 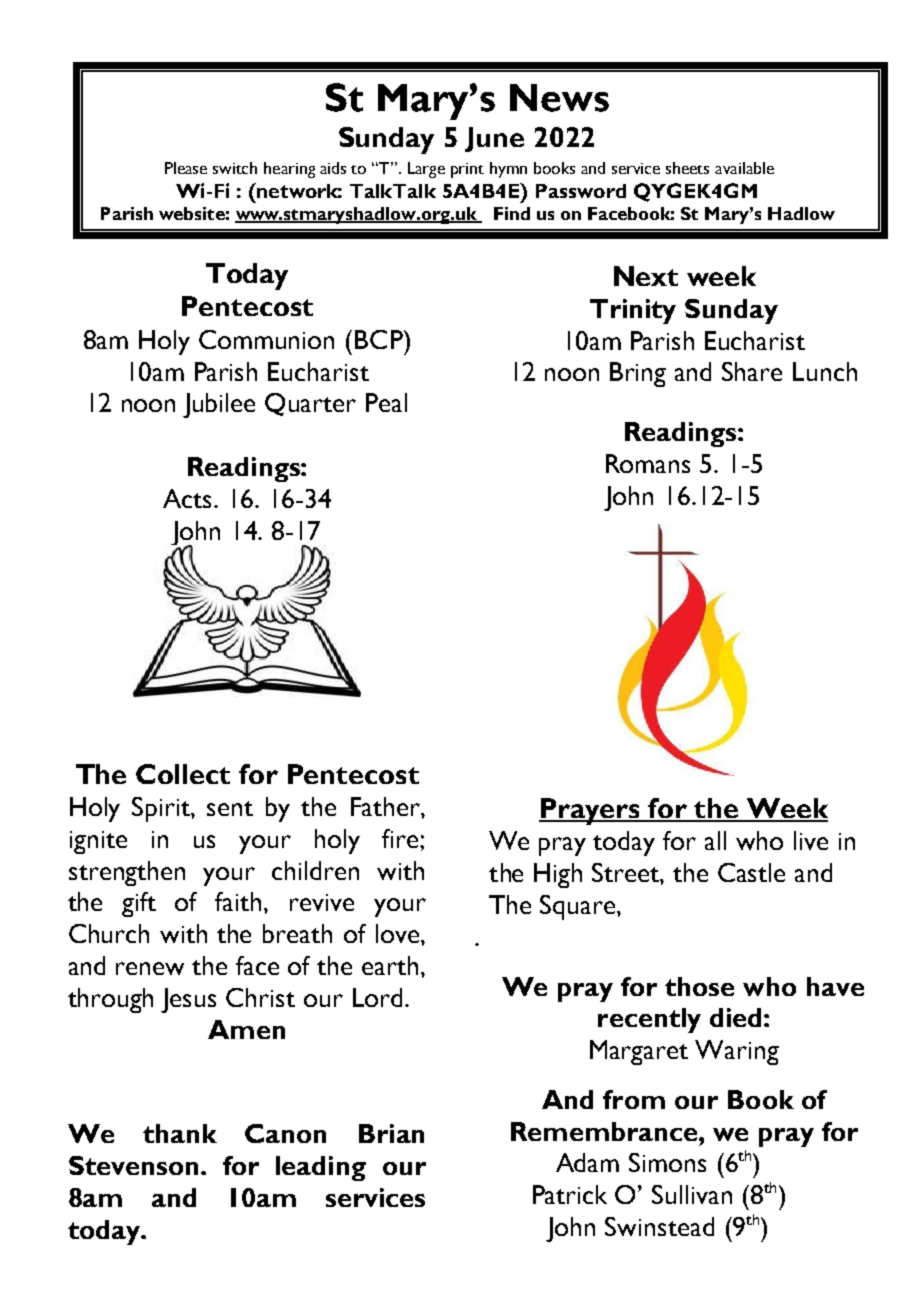 What do you see at coordinates (494, 139) in the screenshot?
I see `June` at bounding box center [494, 139].
